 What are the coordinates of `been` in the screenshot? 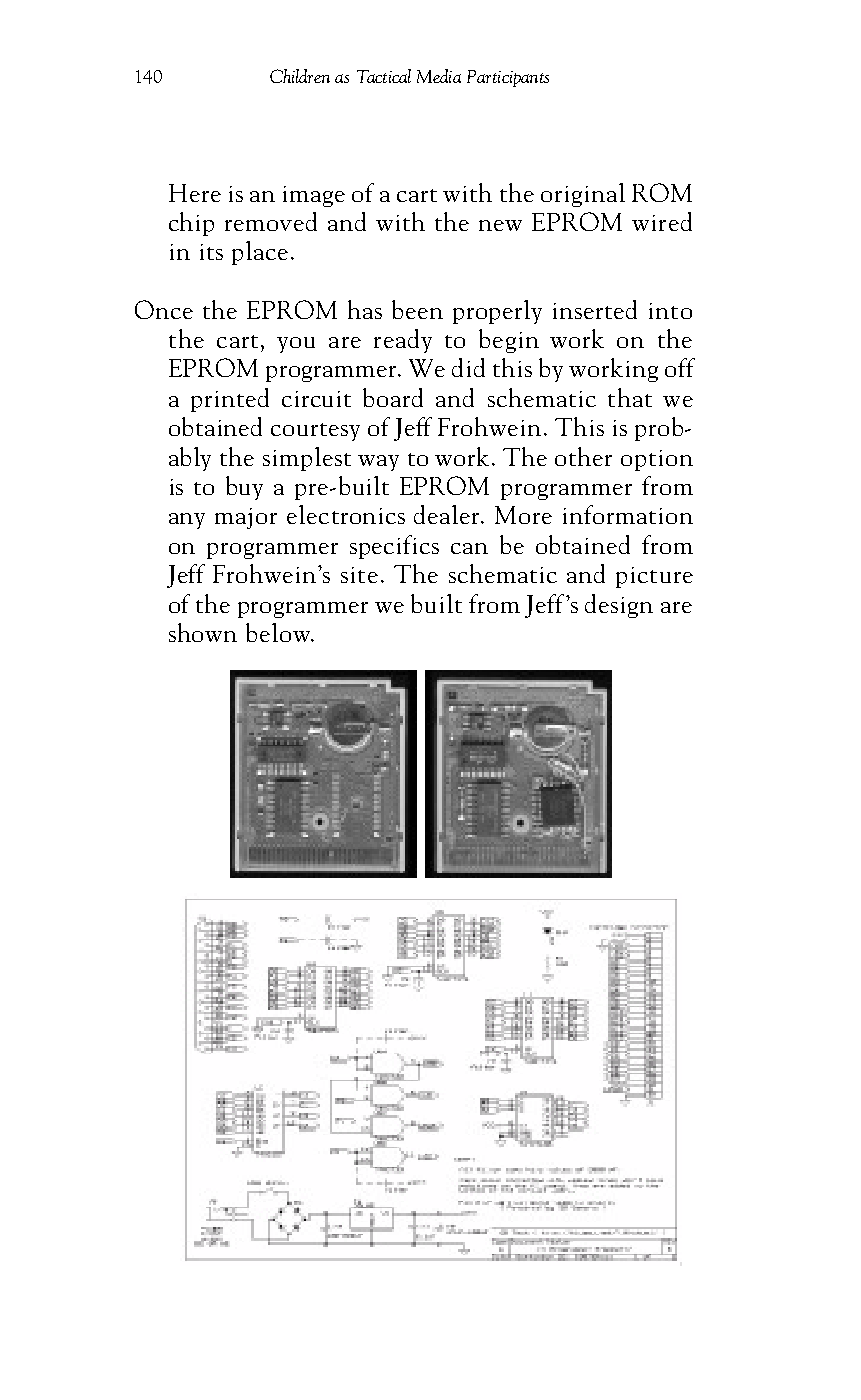 It's located at (417, 309).
